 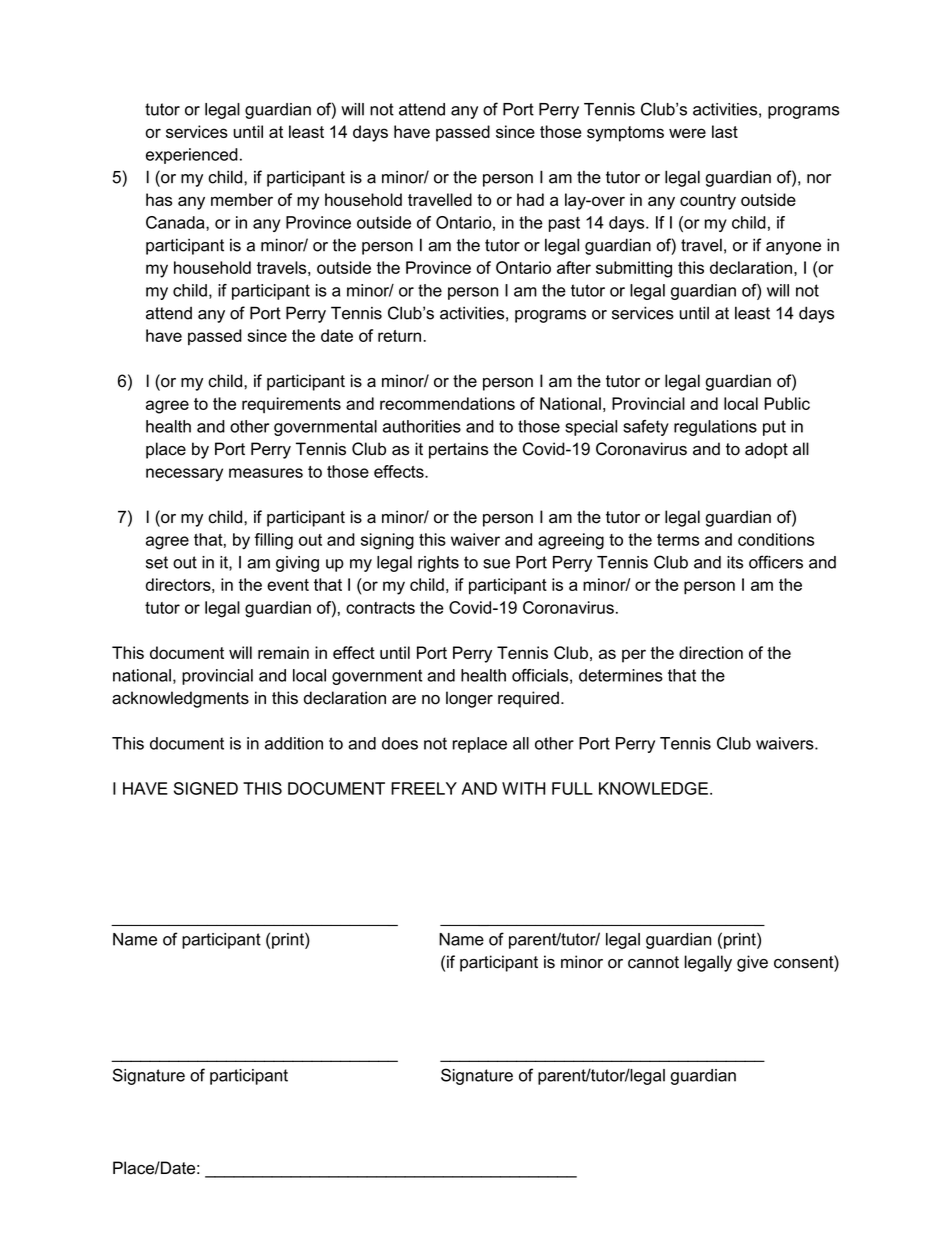 What do you see at coordinates (291, 405) in the document?
I see `requirements` at bounding box center [291, 405].
